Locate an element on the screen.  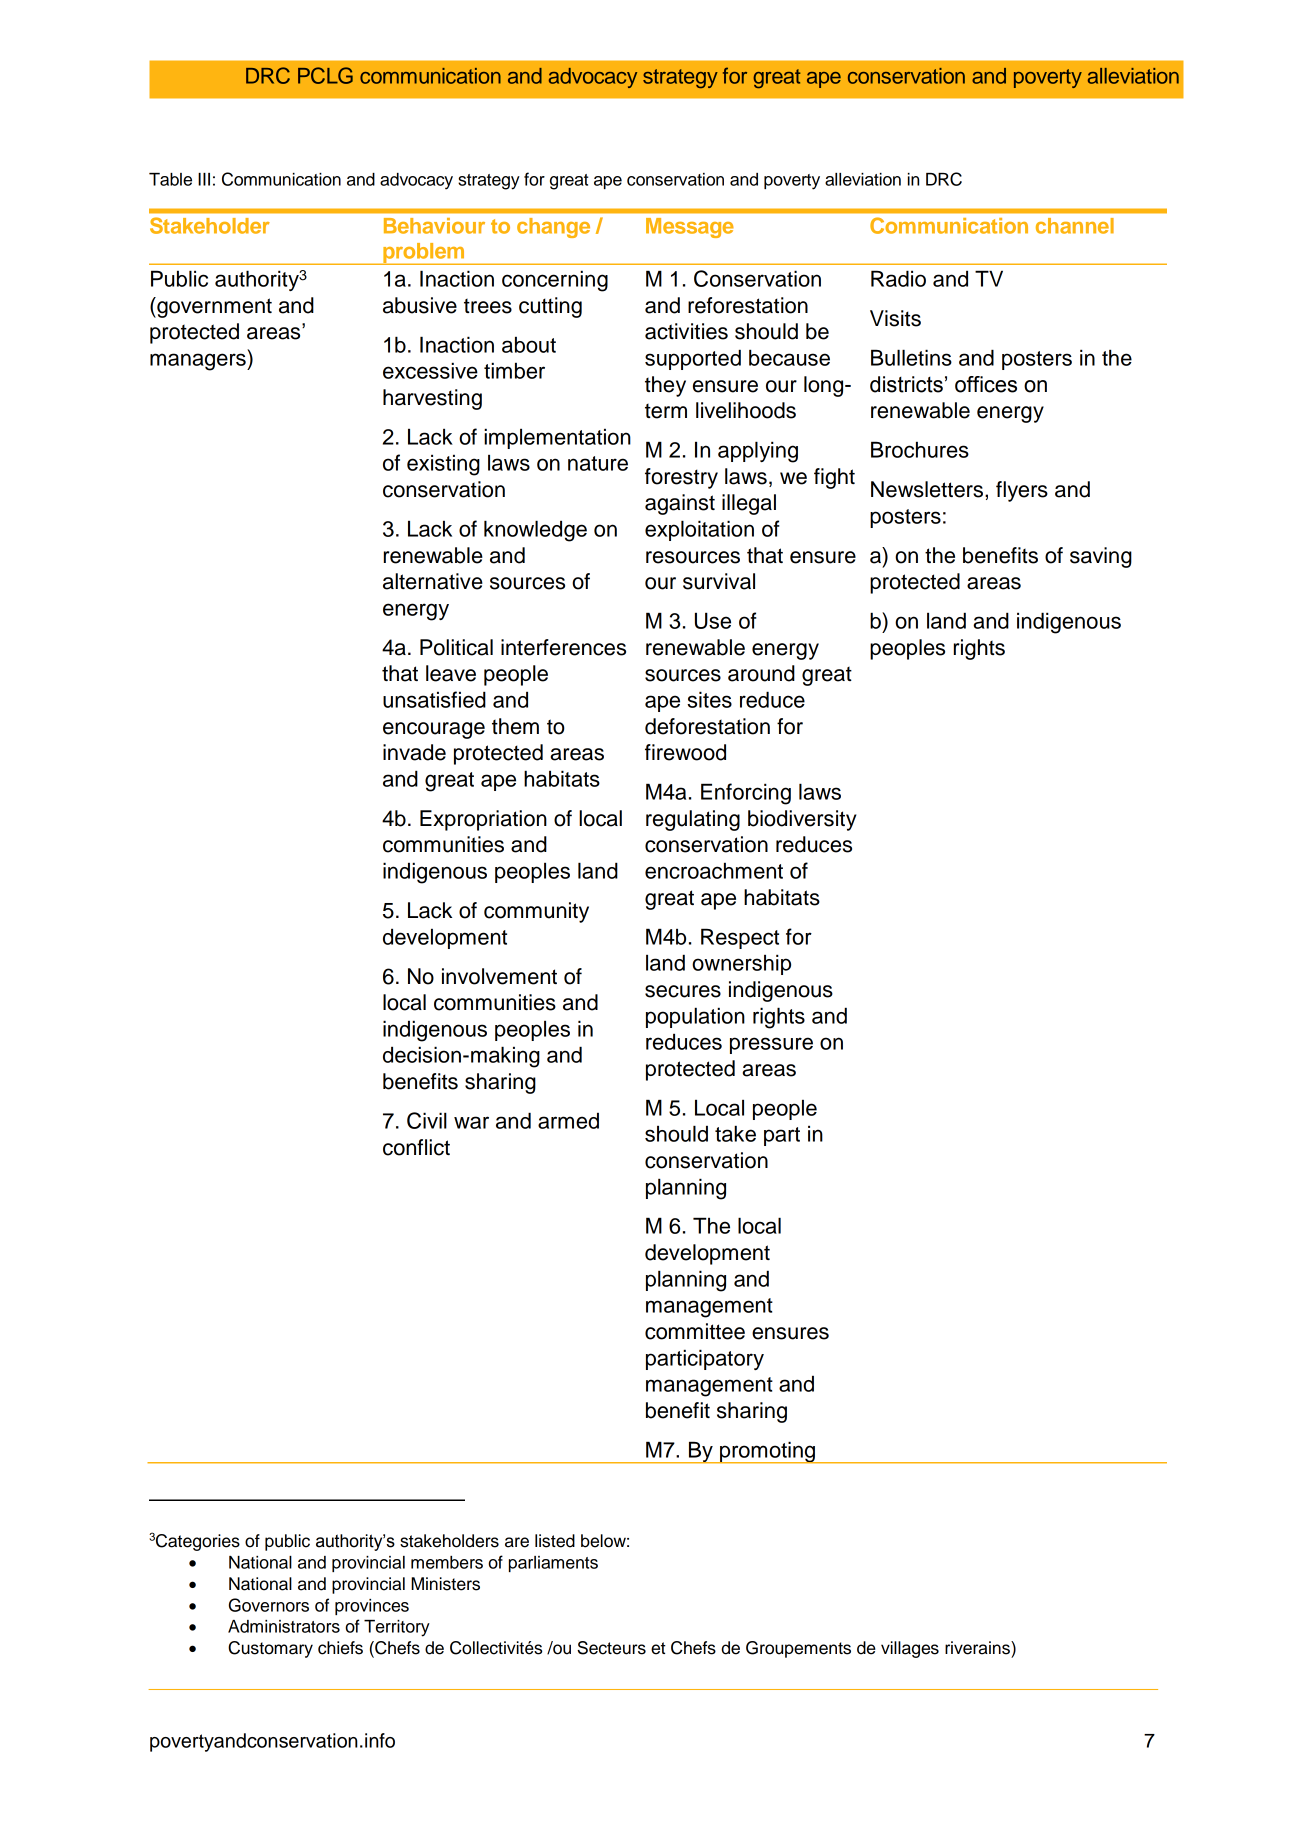
biodiversity is located at coordinates (802, 820).
